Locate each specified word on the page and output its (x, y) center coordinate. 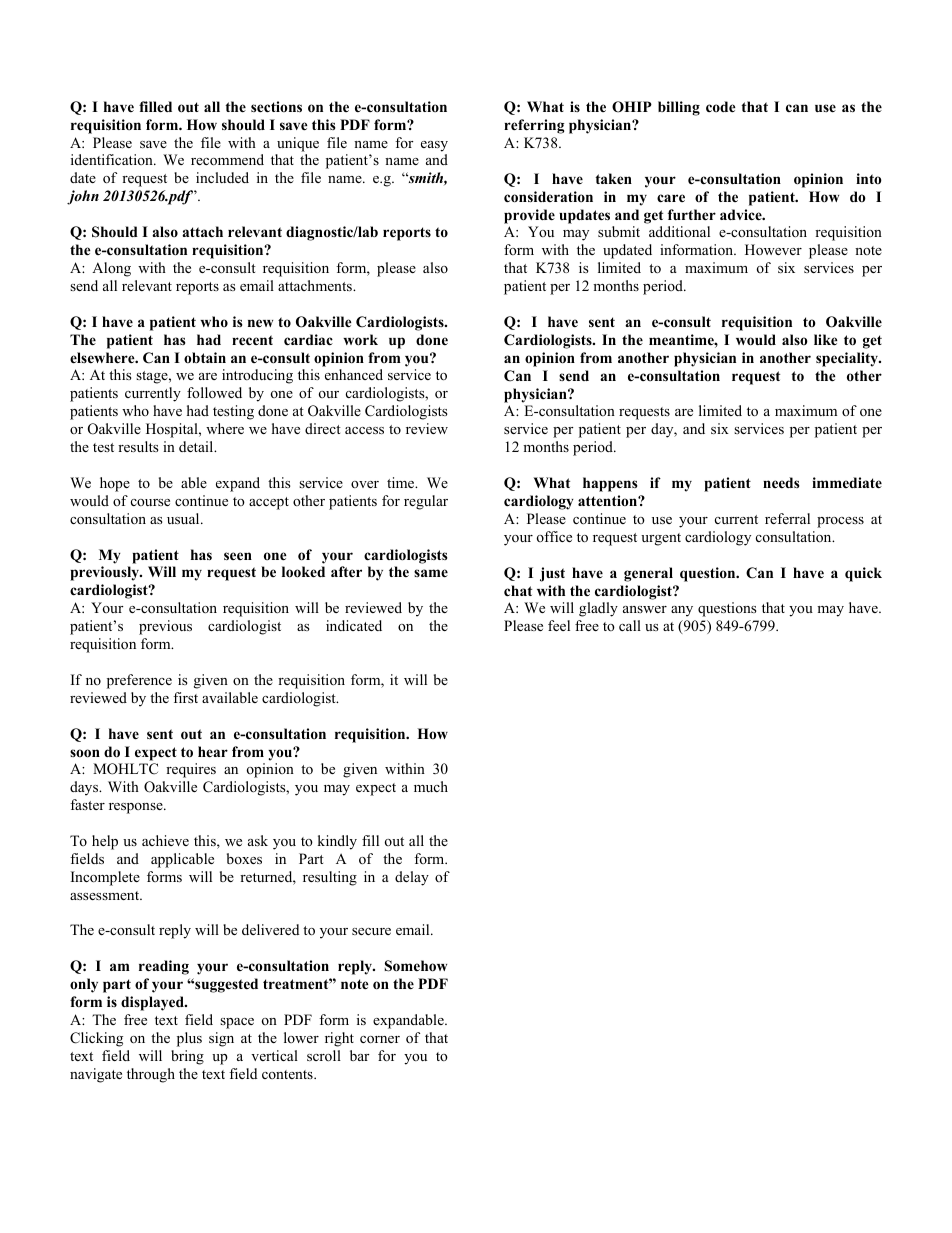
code (721, 106)
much (431, 786)
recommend (227, 159)
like (826, 339)
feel (559, 625)
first (185, 697)
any (682, 611)
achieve (165, 840)
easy (434, 146)
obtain (205, 357)
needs (781, 482)
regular (426, 502)
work (360, 340)
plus (189, 1039)
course (150, 502)
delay (412, 878)
